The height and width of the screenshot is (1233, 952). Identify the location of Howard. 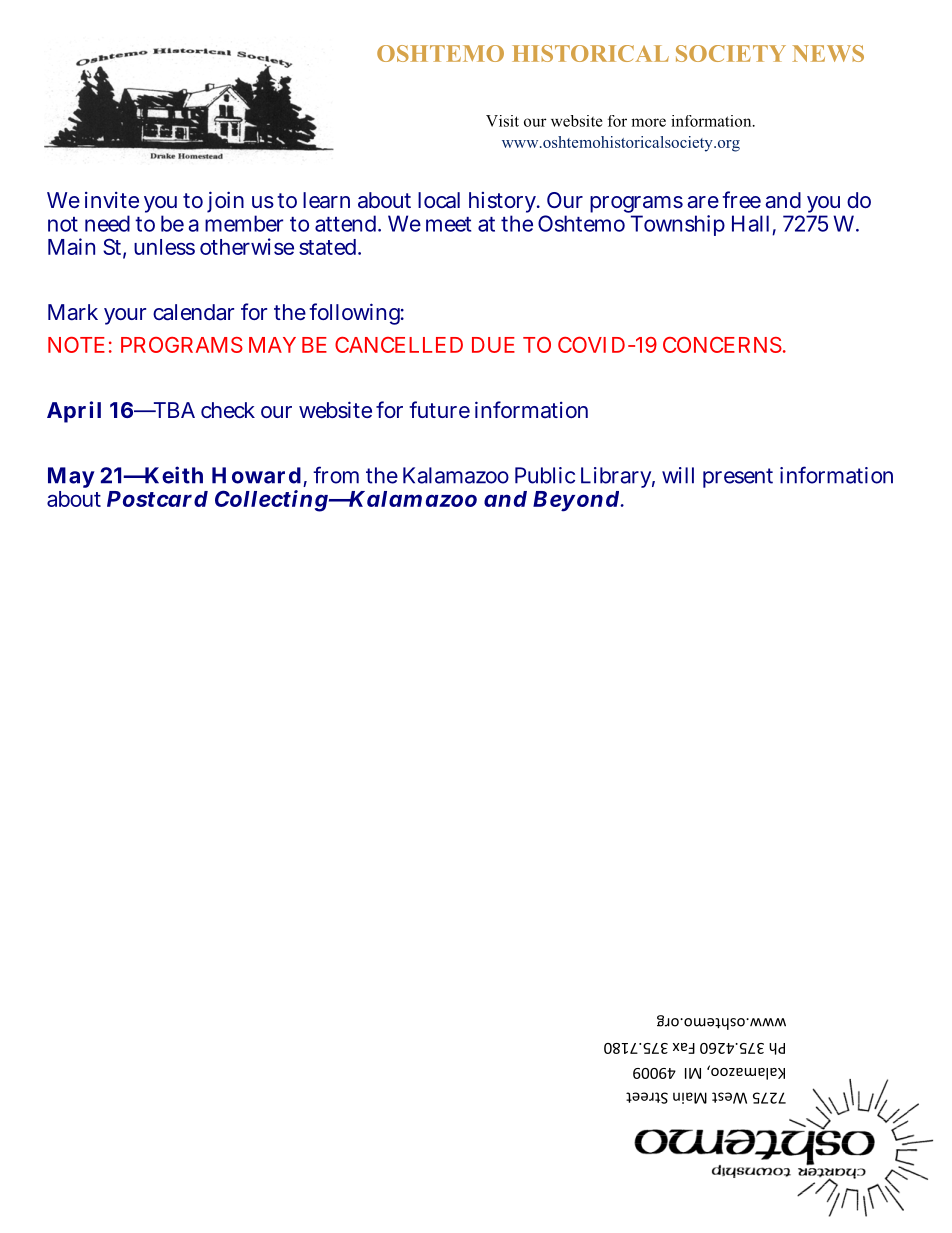
(256, 475).
